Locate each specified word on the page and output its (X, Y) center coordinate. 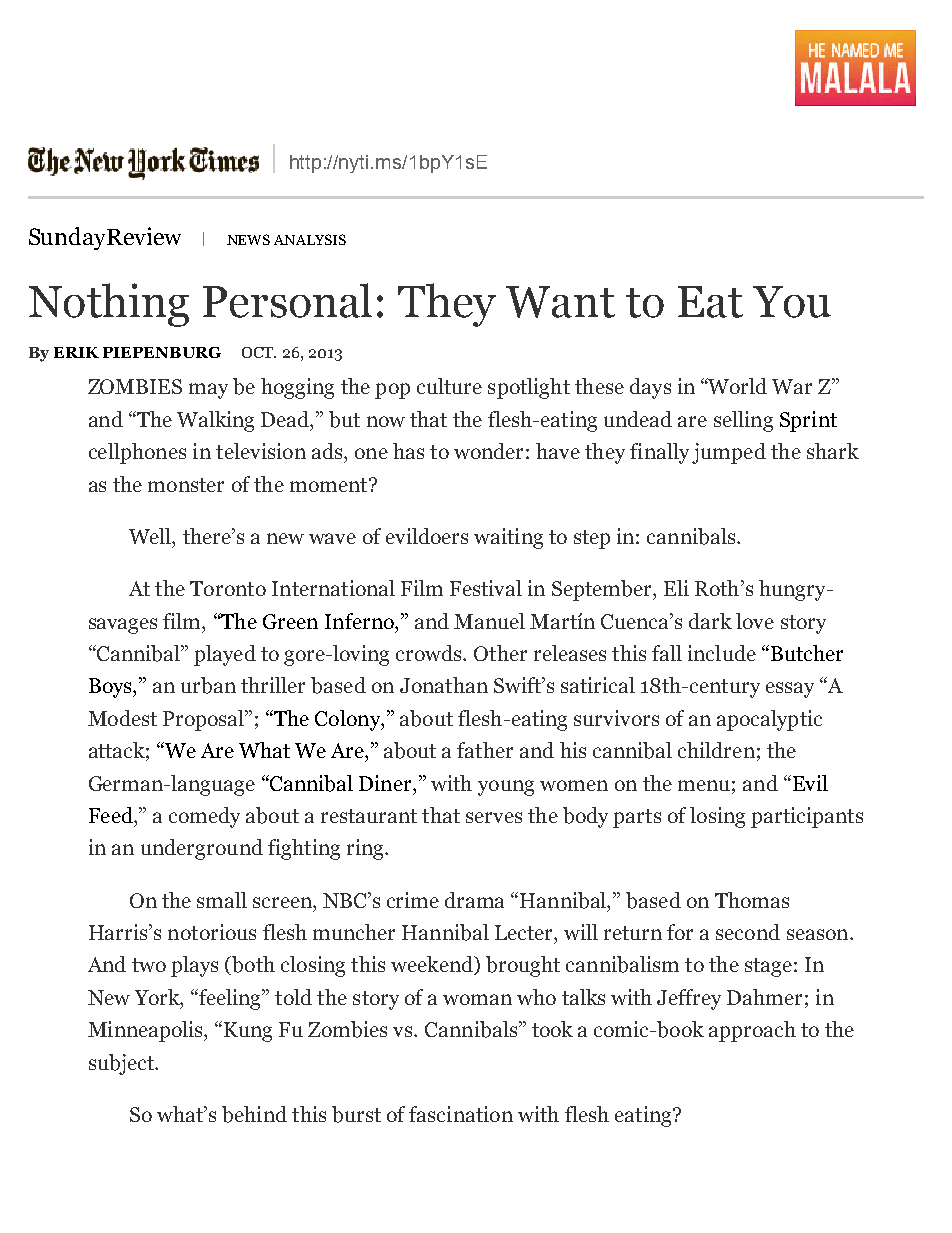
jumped (729, 453)
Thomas (752, 900)
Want (560, 302)
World (737, 386)
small (222, 900)
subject (122, 1064)
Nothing (109, 305)
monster (186, 485)
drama (474, 900)
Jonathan (444, 685)
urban (208, 685)
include (722, 653)
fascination (461, 1114)
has (408, 451)
